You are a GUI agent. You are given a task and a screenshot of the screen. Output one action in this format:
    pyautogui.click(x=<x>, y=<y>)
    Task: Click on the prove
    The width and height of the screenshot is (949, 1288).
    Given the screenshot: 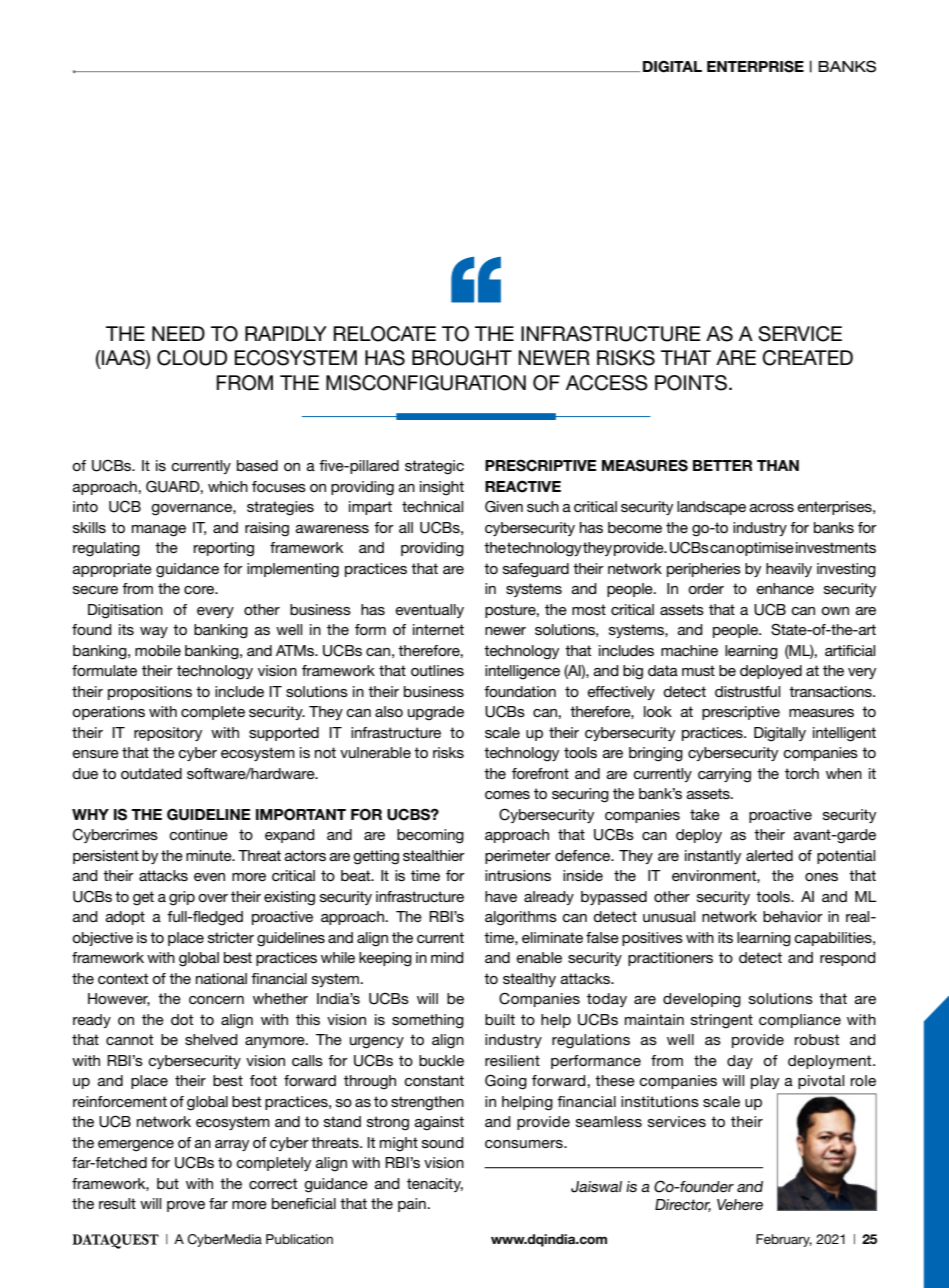 What is the action you would take?
    pyautogui.click(x=186, y=1206)
